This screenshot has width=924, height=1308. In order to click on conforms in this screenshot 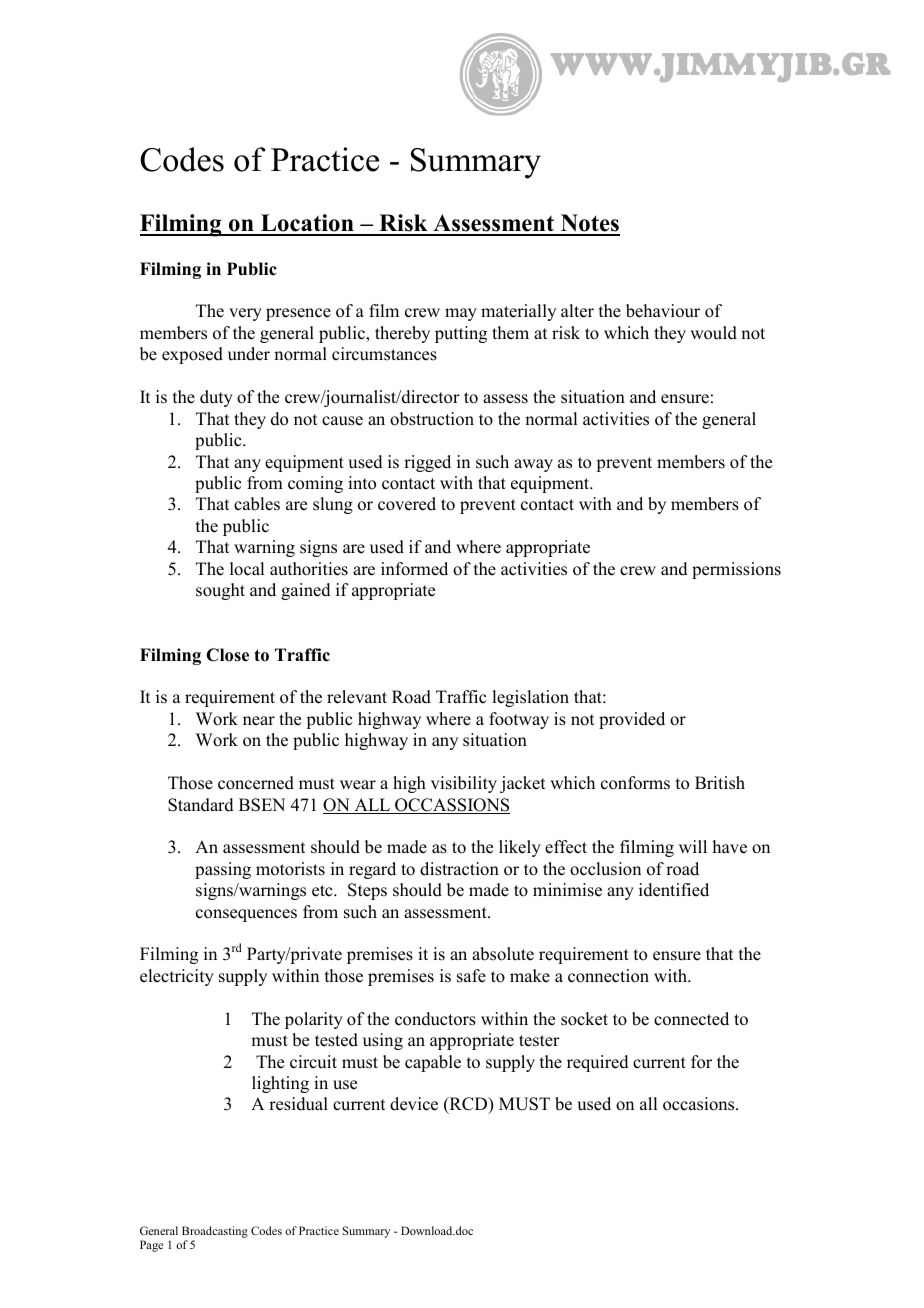, I will do `click(635, 783)`.
